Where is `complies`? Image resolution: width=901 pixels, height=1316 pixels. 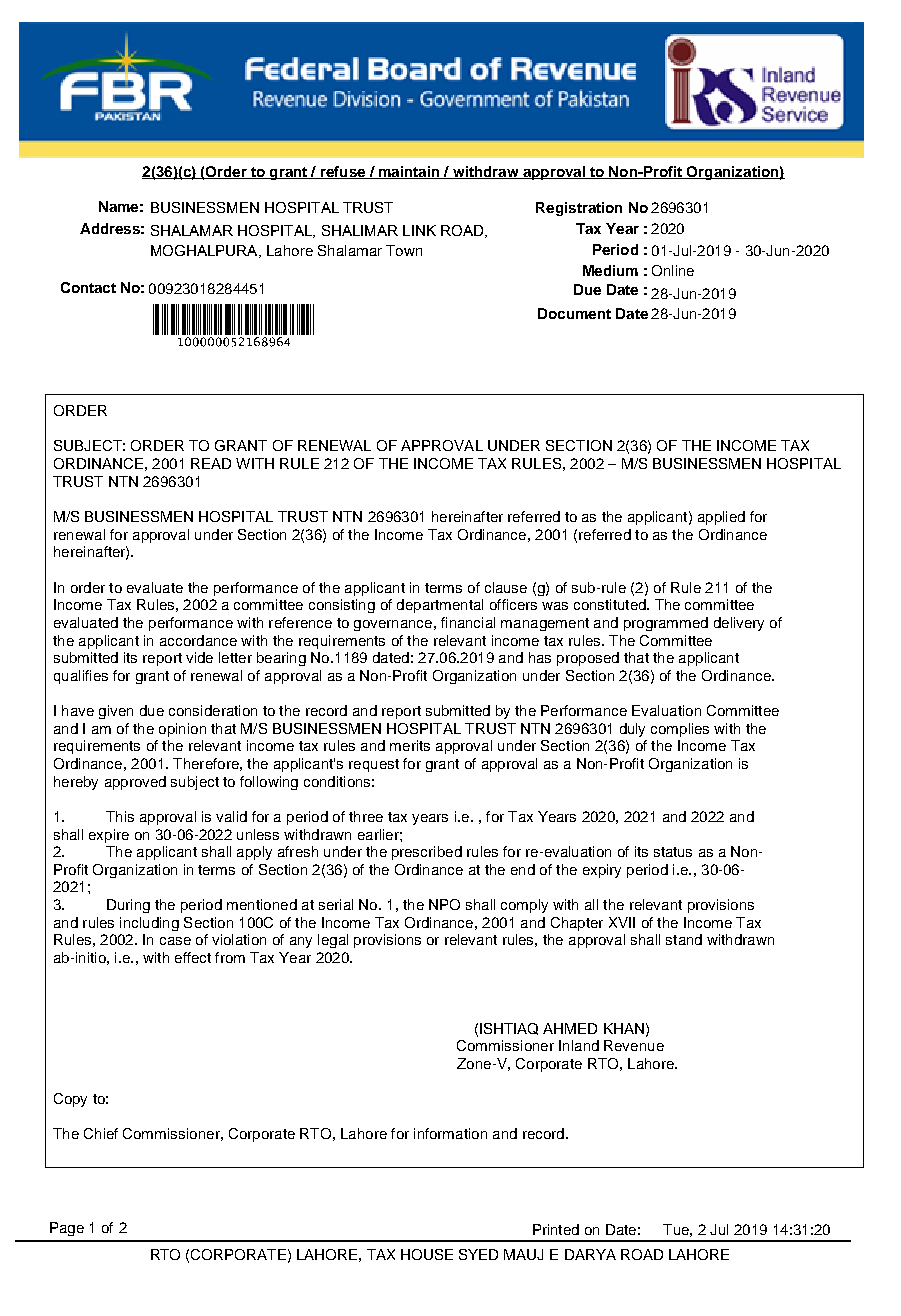 complies is located at coordinates (680, 730).
